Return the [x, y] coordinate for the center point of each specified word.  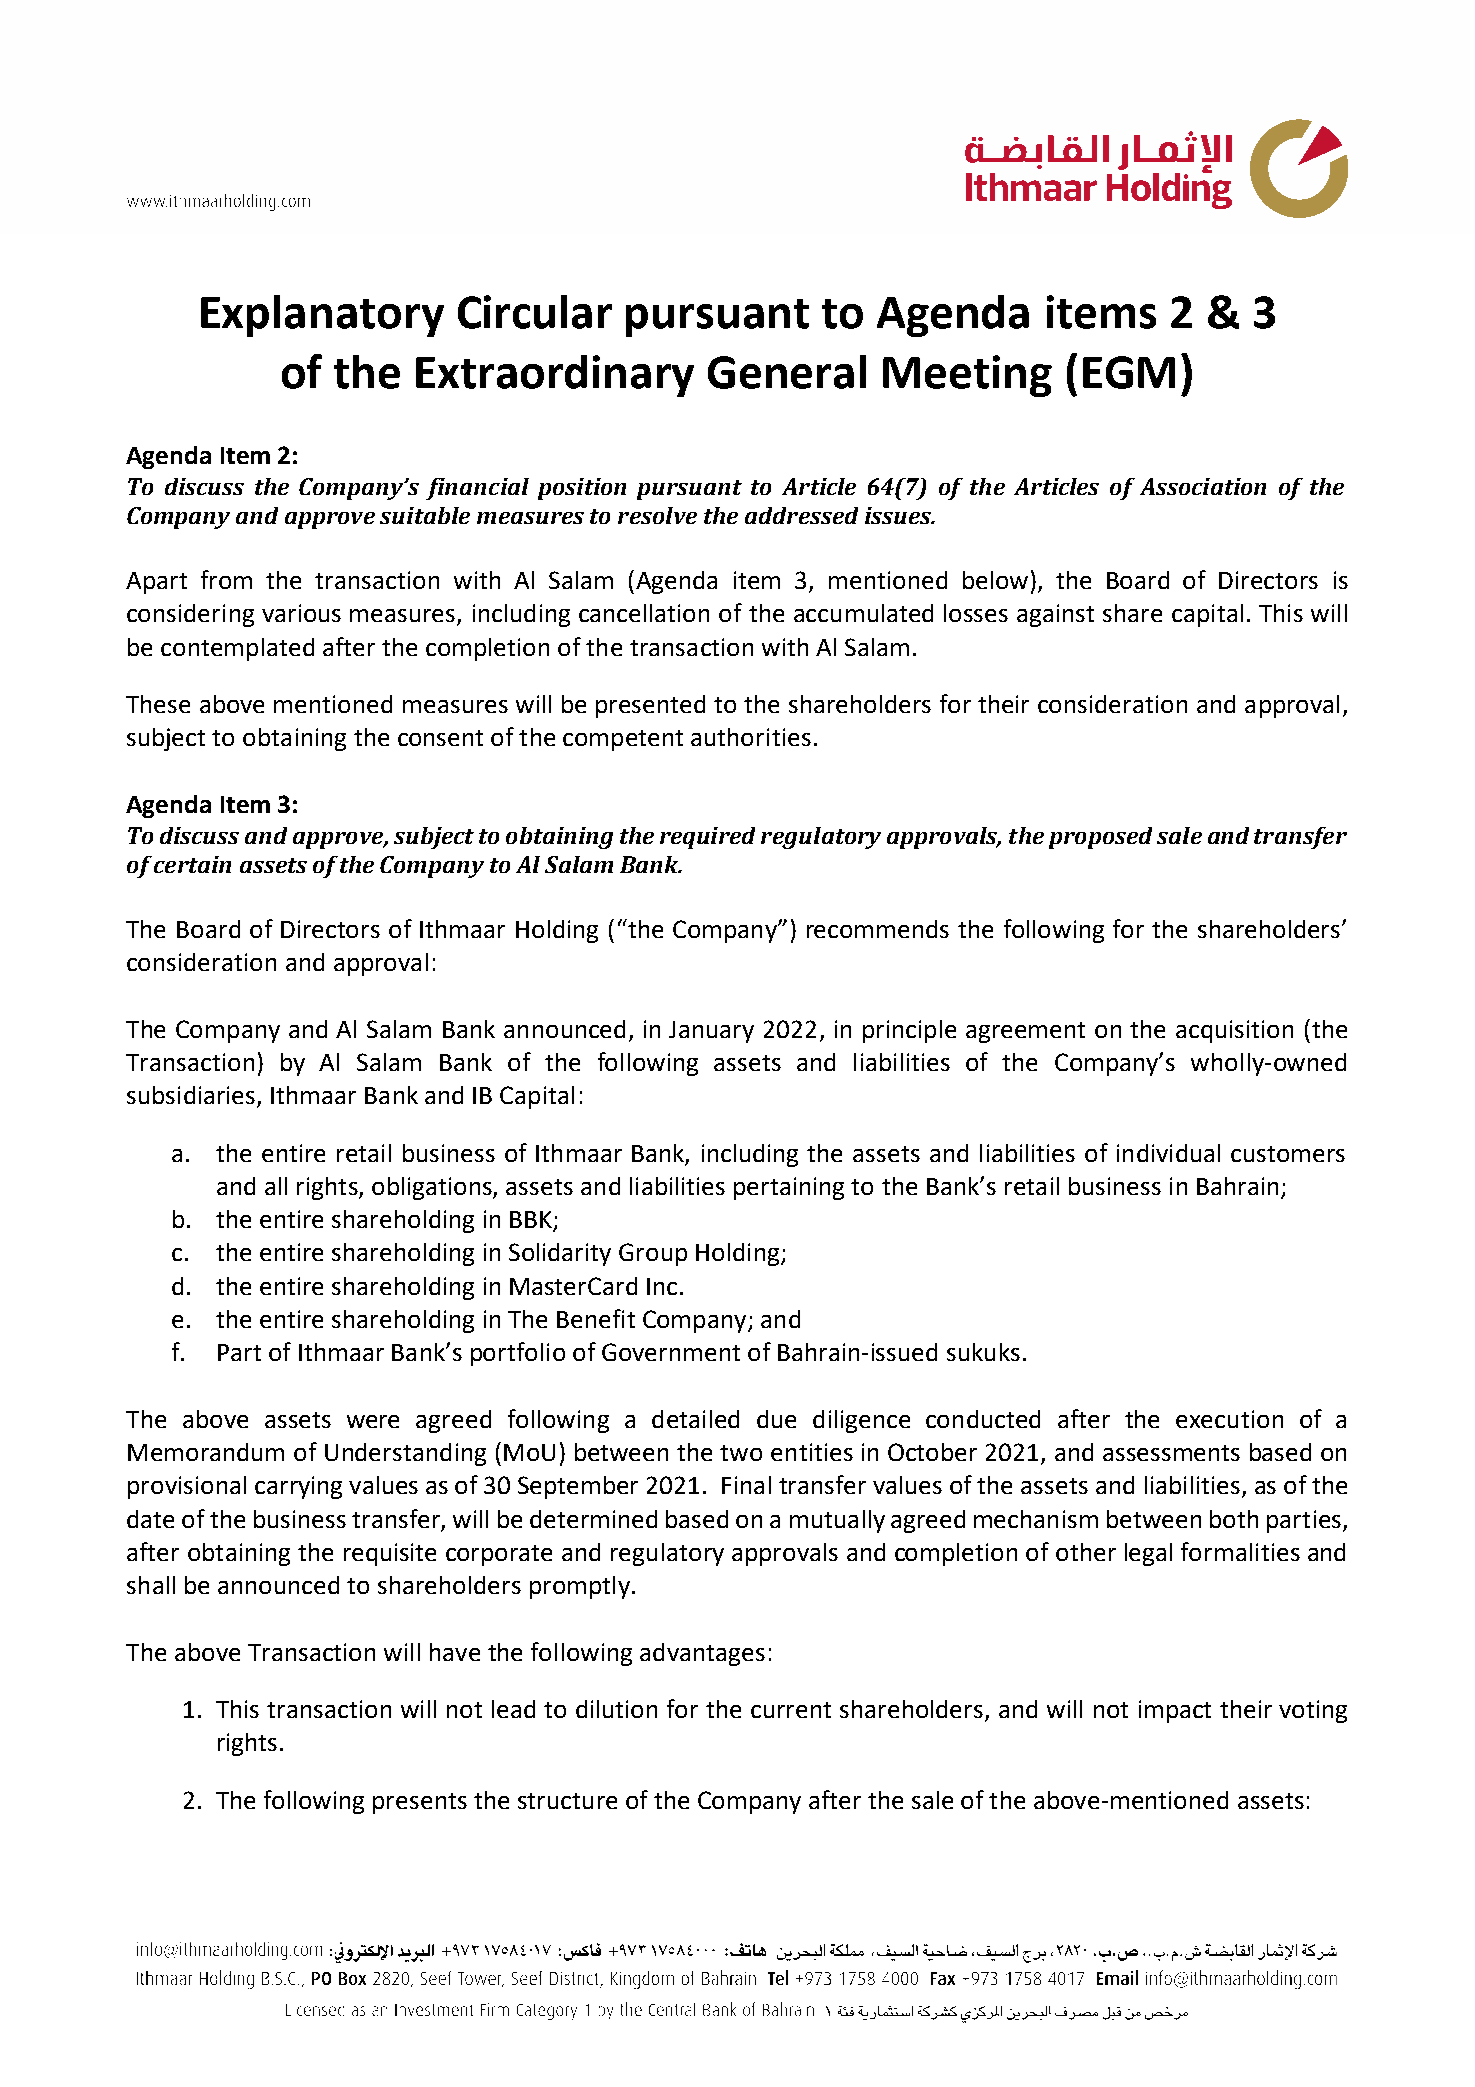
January [711, 1032]
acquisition [1234, 1031]
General [787, 372]
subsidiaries [192, 1096]
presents [420, 1803]
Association [1203, 486]
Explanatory [322, 316]
